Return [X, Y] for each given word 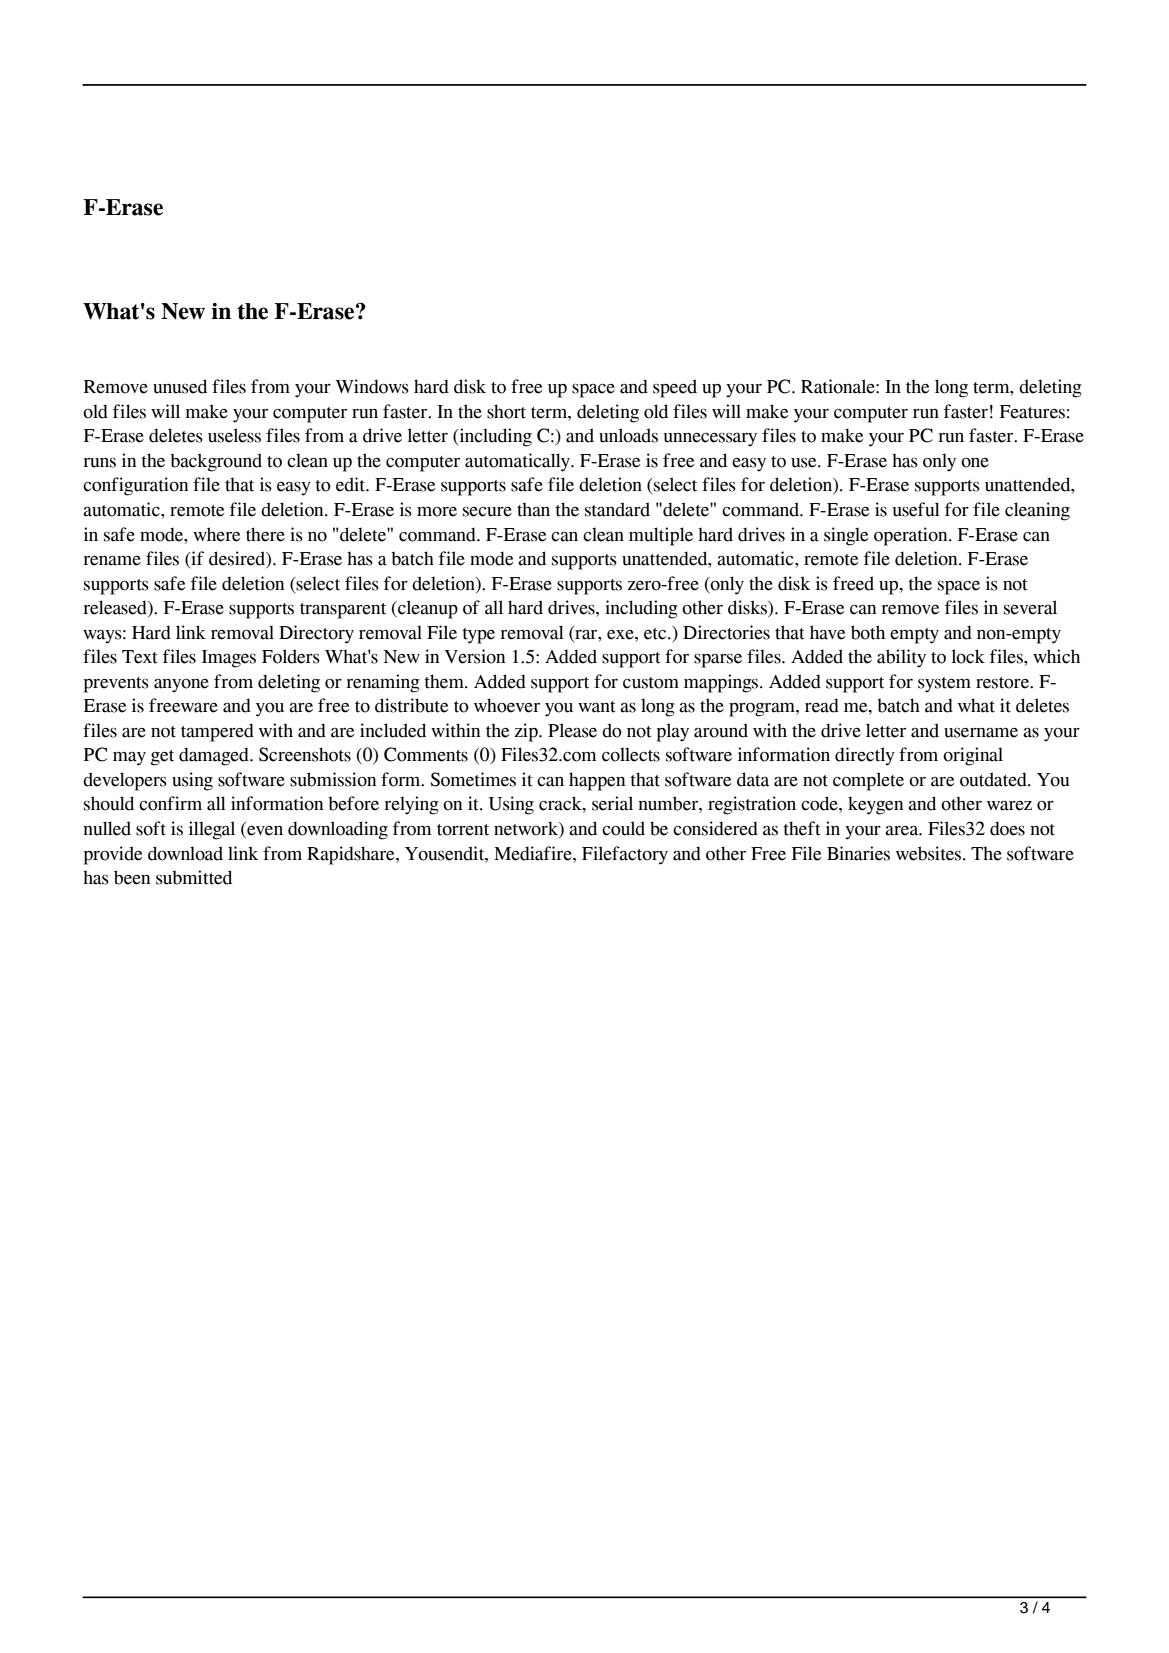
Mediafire [534, 853]
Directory [316, 634]
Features [1032, 412]
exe [621, 634]
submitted [194, 877]
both [868, 632]
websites [930, 853]
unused [180, 386]
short [506, 411]
